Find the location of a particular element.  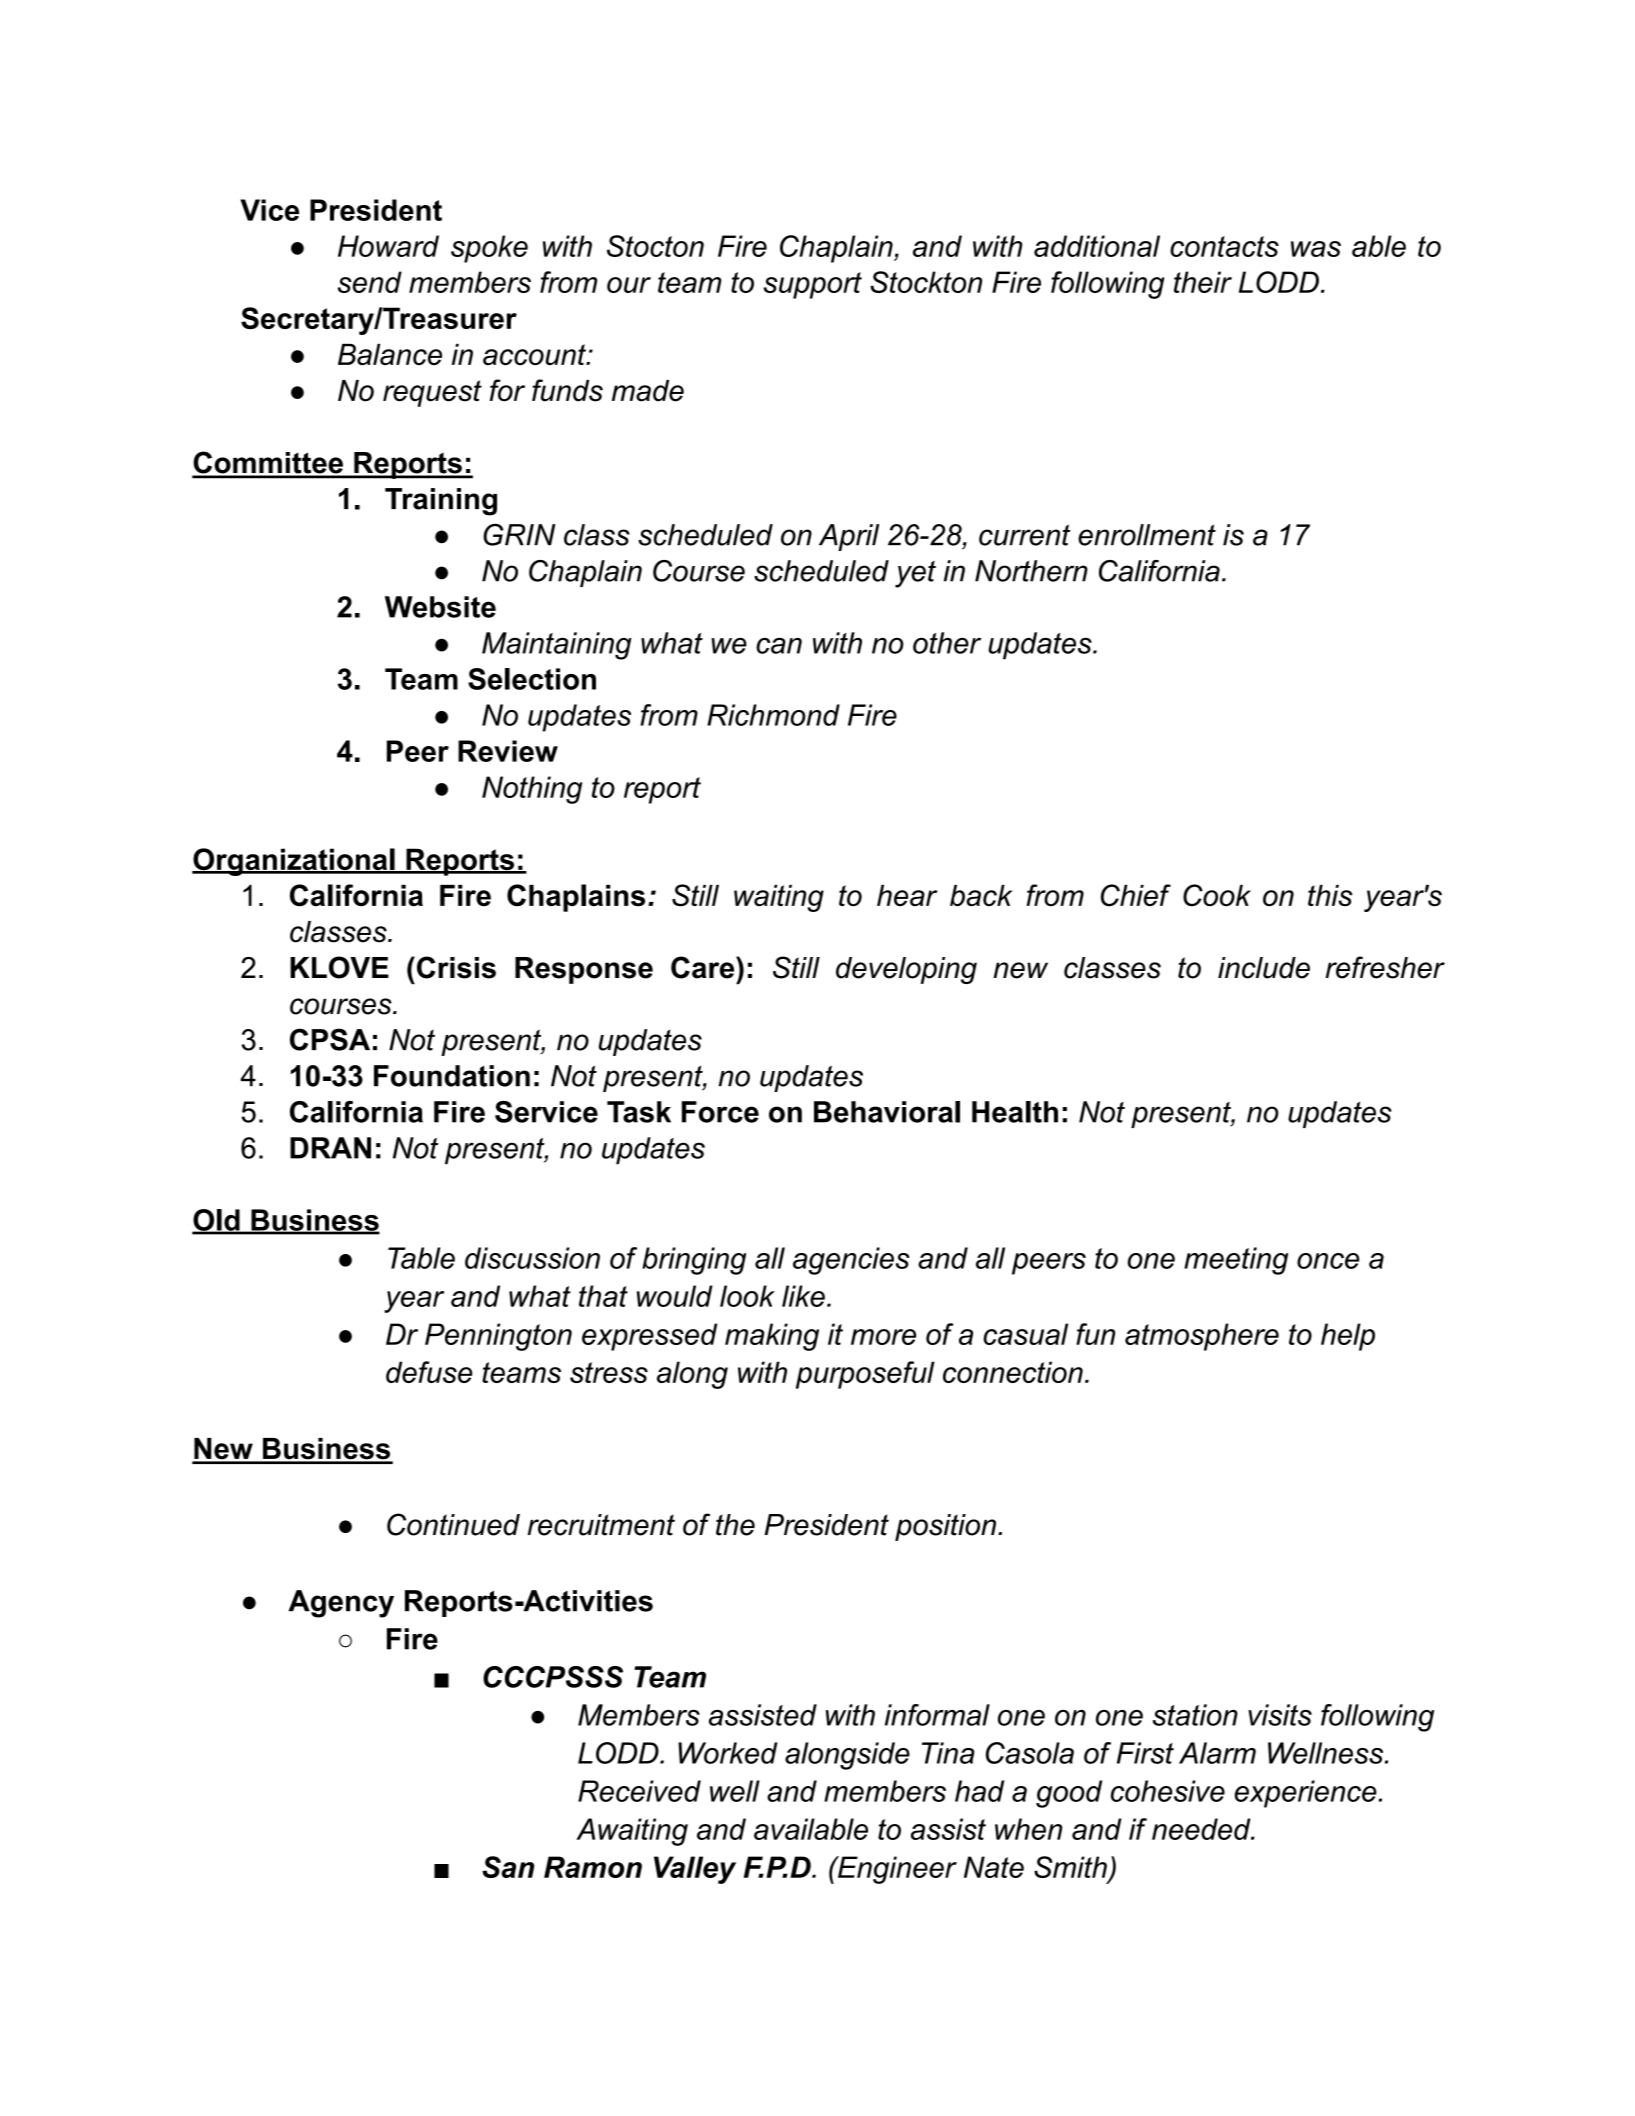

send is located at coordinates (370, 282).
